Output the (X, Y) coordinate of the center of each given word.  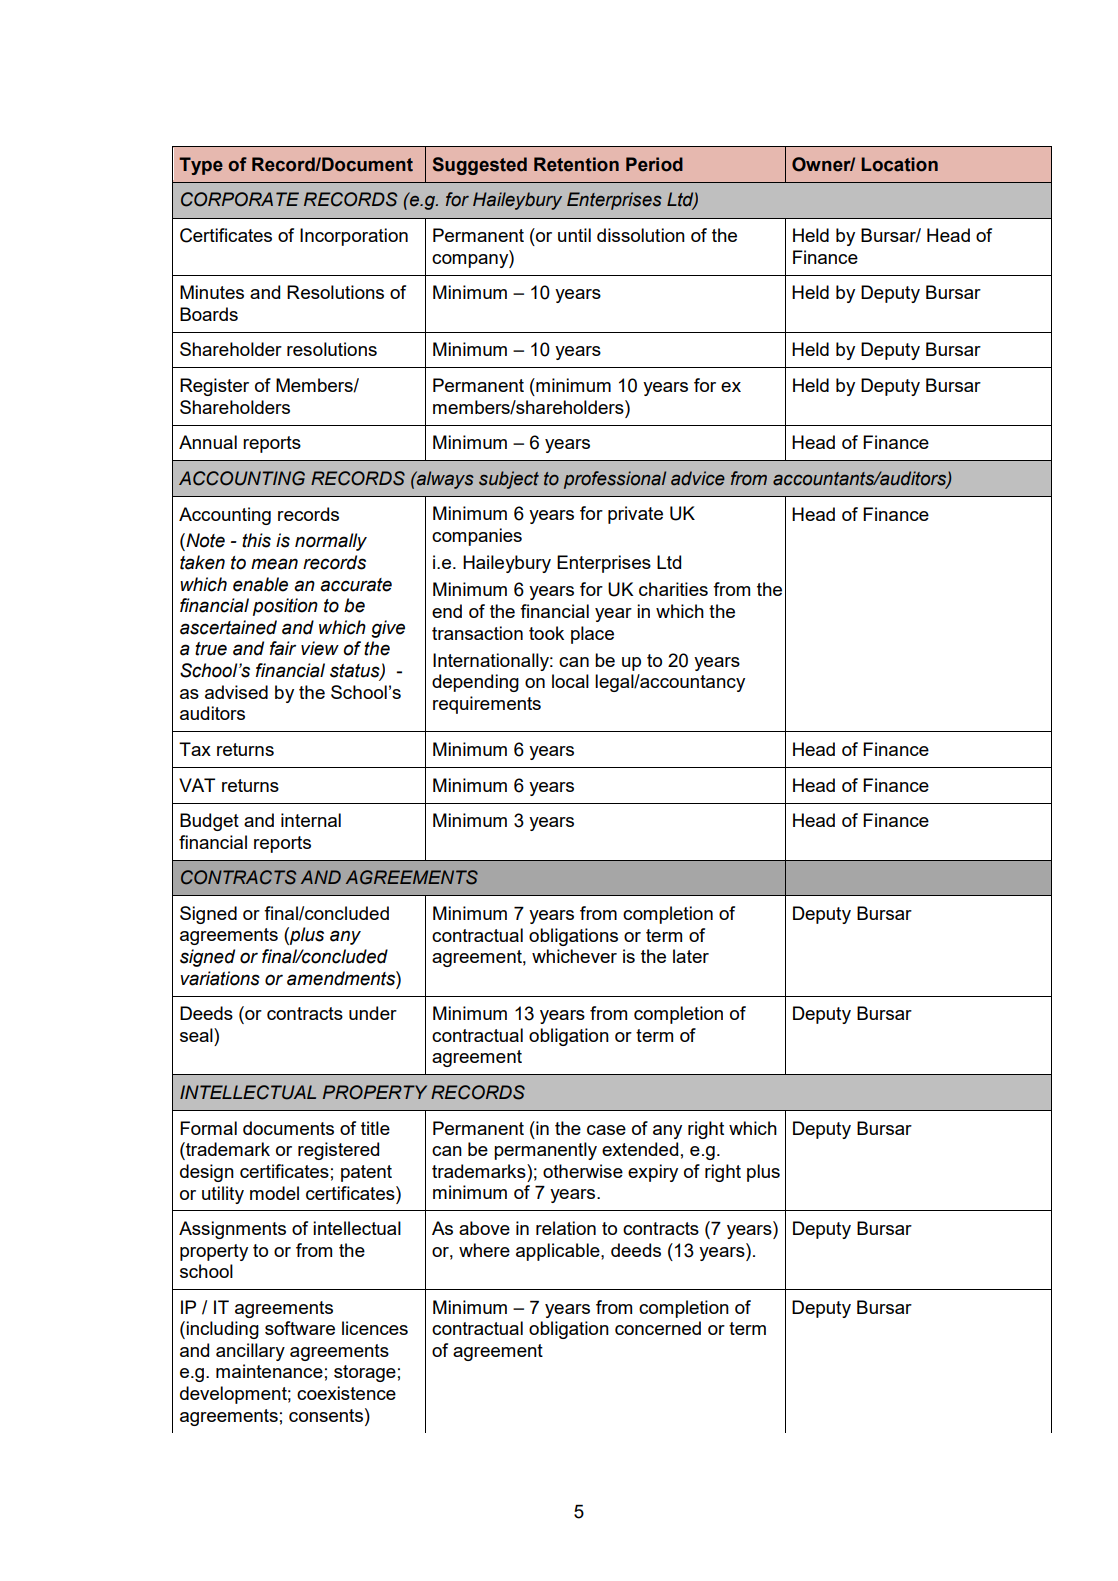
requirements (487, 705)
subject (509, 480)
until (574, 235)
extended (640, 1149)
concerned (658, 1328)
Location (899, 164)
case (606, 1130)
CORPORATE (240, 199)
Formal (208, 1128)
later (691, 956)
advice (698, 478)
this (256, 540)
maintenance (269, 1371)
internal (311, 820)
